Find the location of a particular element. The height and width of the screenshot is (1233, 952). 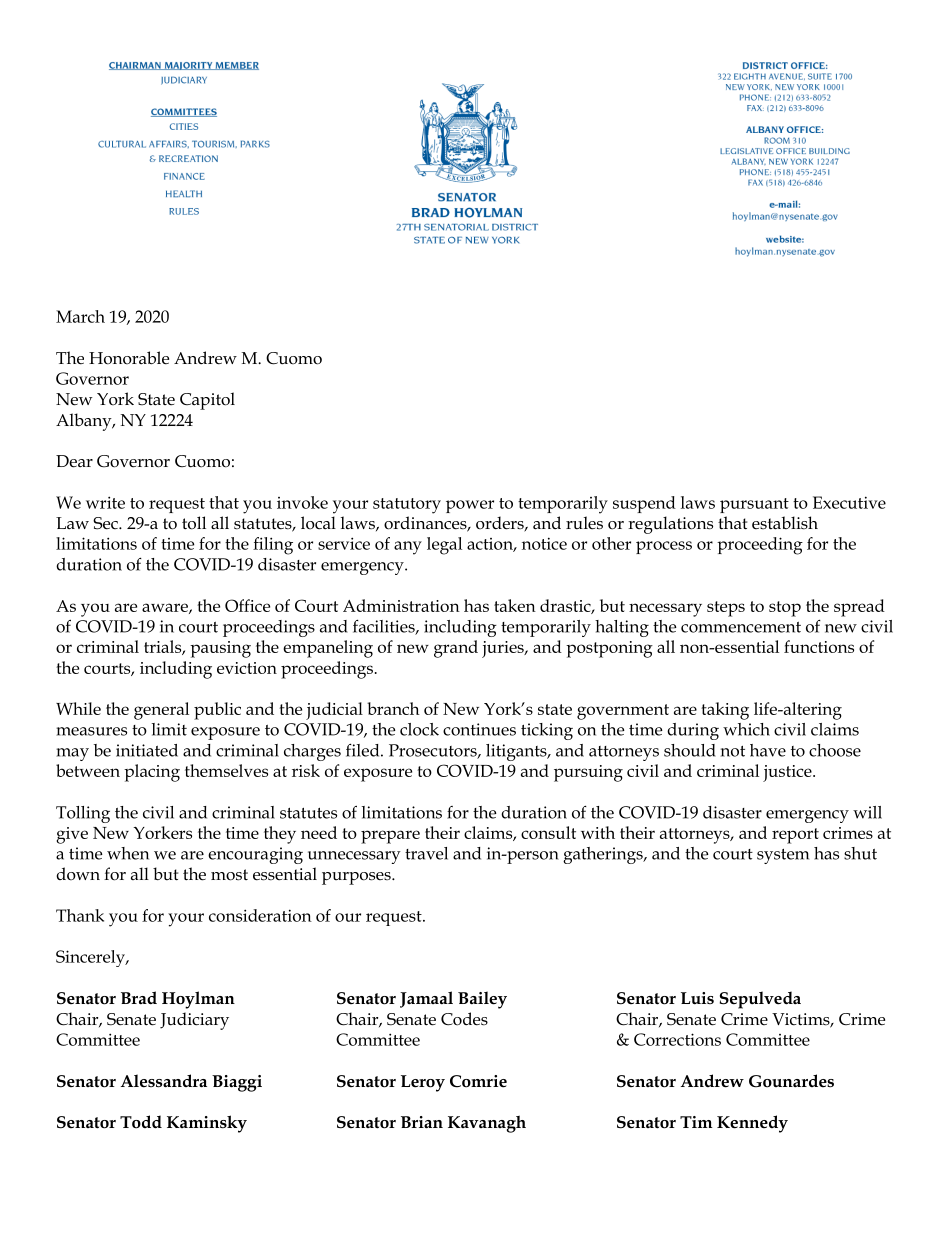

Honorable is located at coordinates (129, 358).
